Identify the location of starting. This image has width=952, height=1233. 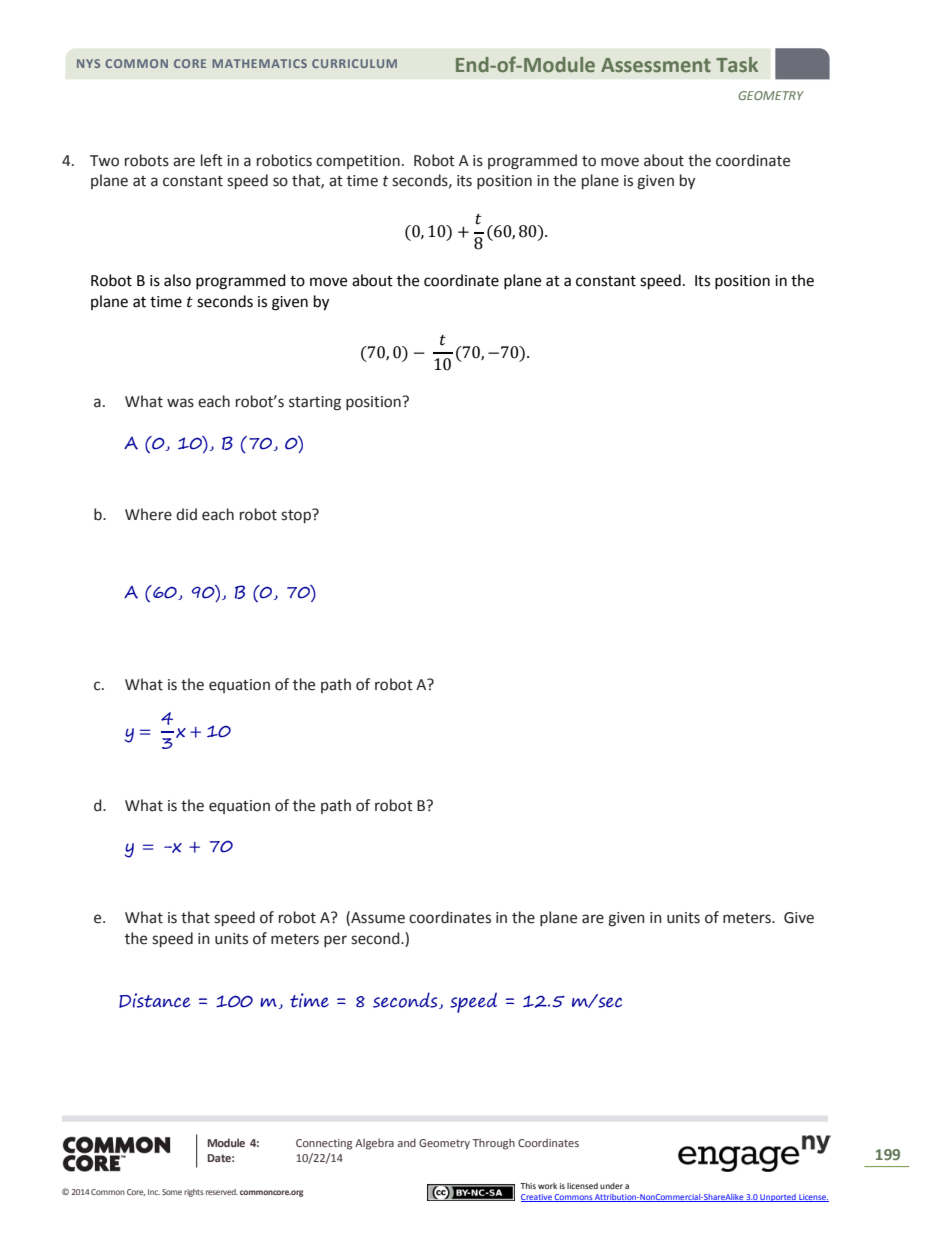
(315, 403).
